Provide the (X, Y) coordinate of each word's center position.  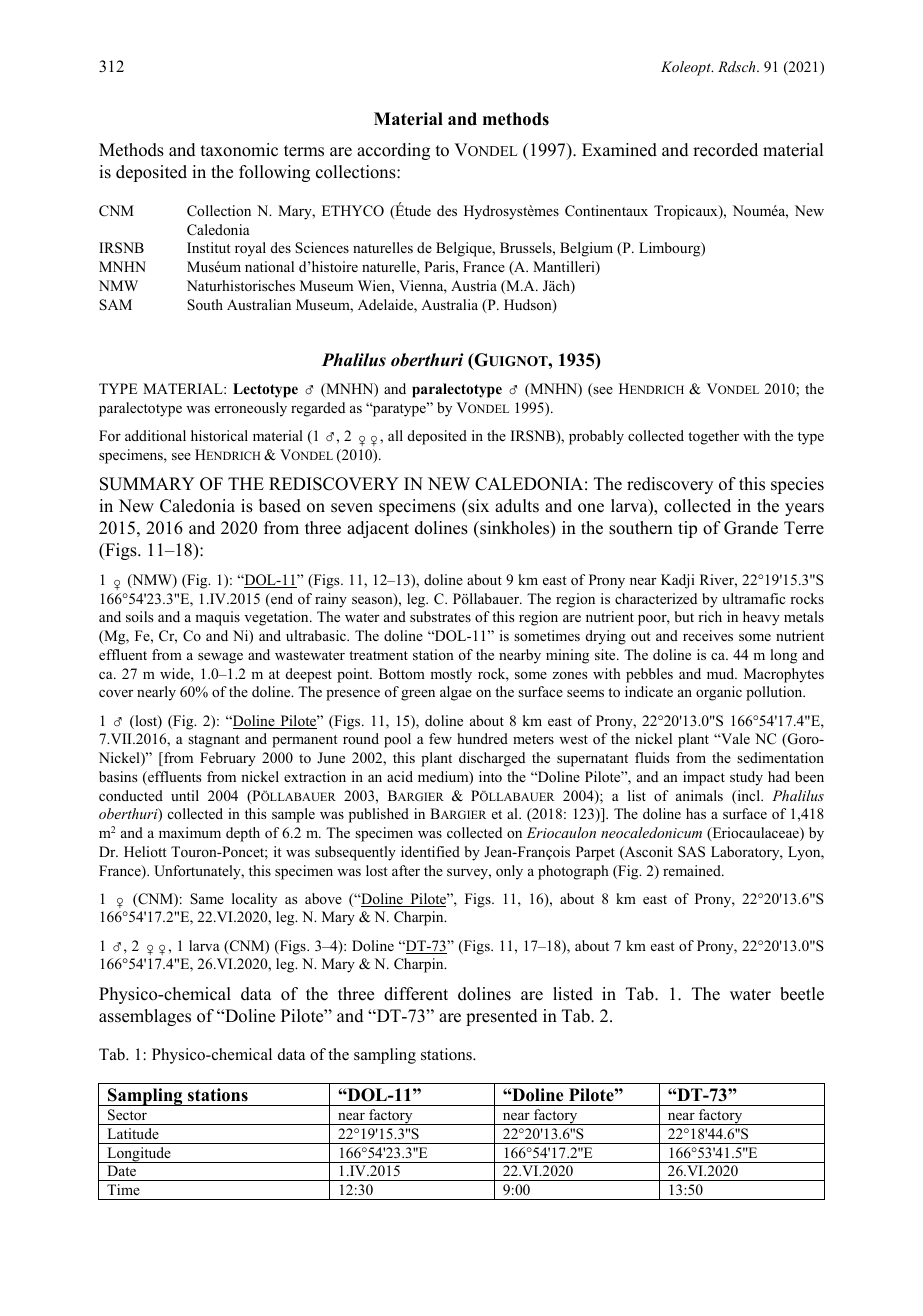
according (393, 151)
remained (693, 870)
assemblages (145, 1017)
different (416, 994)
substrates (440, 616)
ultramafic (753, 598)
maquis (217, 618)
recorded (725, 150)
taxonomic (239, 150)
